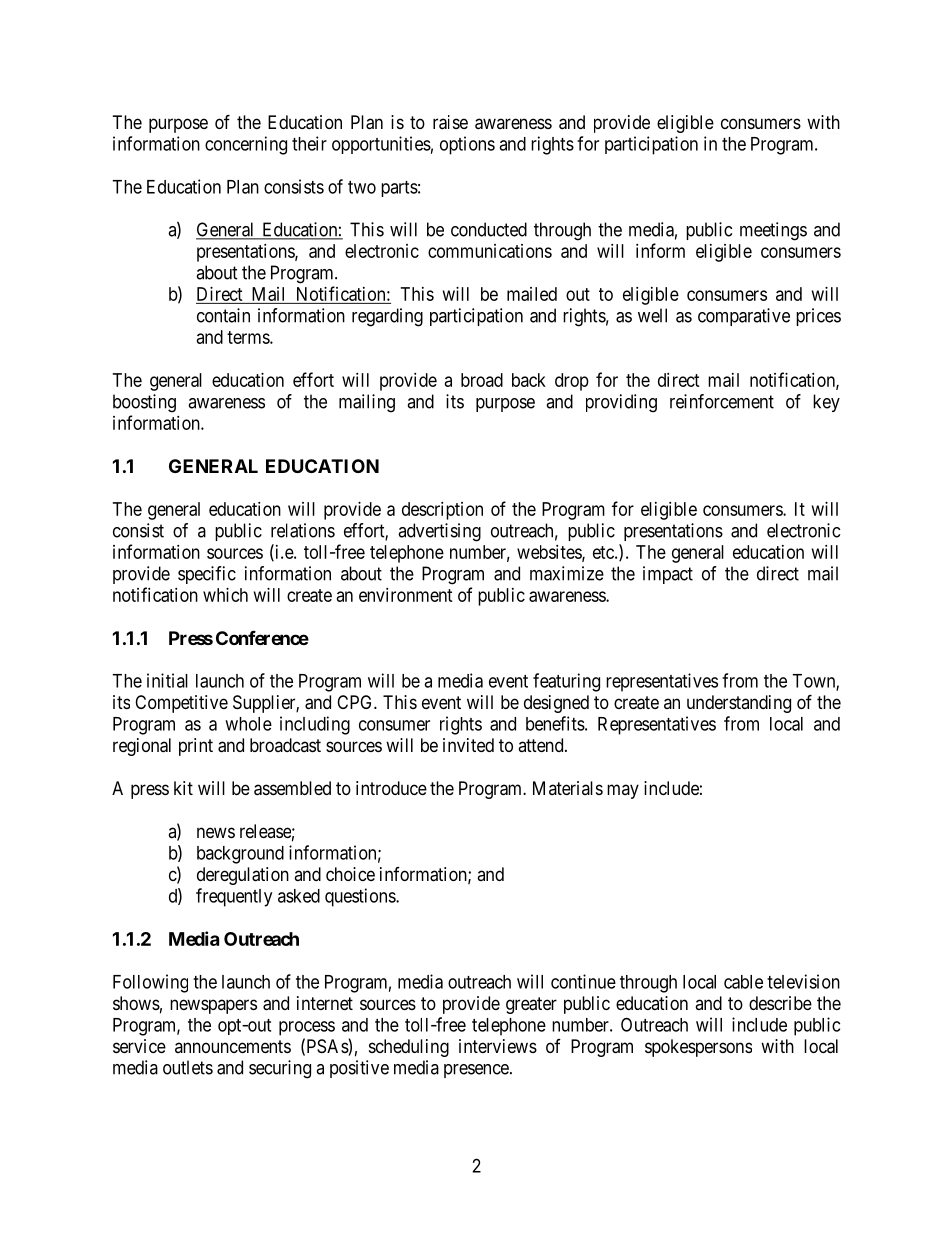 This image has height=1233, width=952. I want to click on spokespersons, so click(698, 1048).
